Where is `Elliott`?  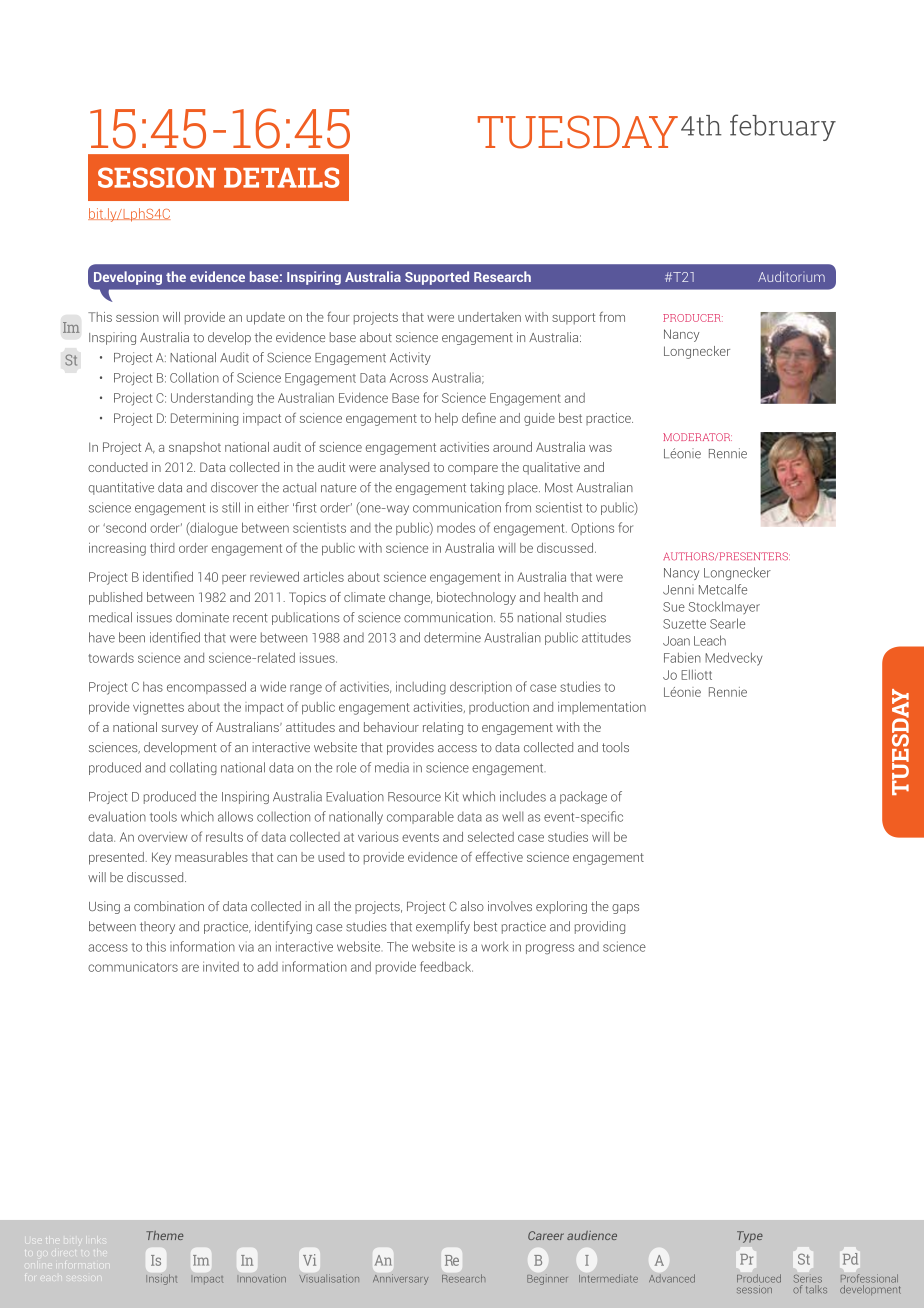
Elliott is located at coordinates (696, 675).
